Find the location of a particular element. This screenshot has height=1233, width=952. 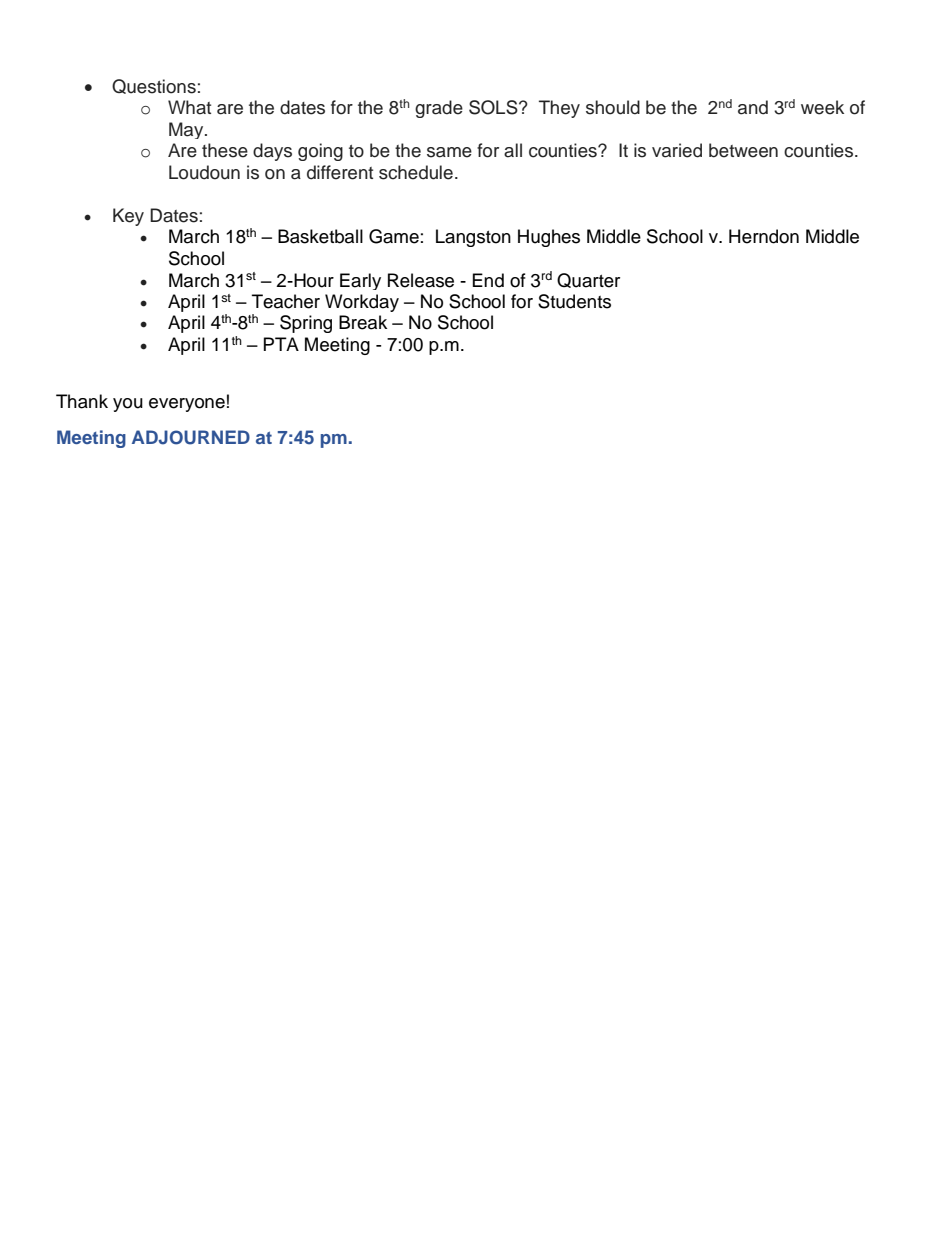

Questions is located at coordinates (154, 86).
